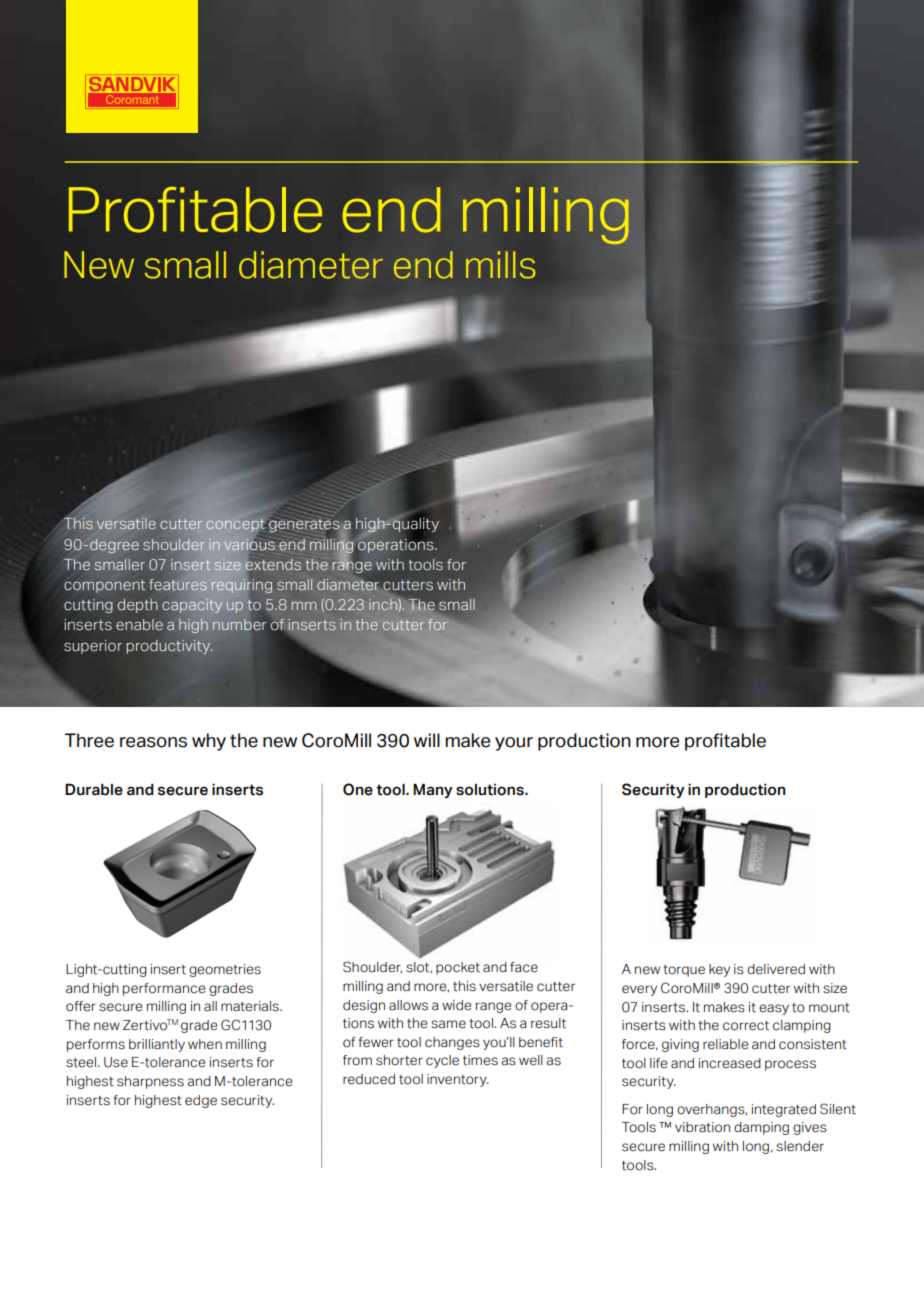 The width and height of the page is (924, 1308). I want to click on features, so click(178, 585).
